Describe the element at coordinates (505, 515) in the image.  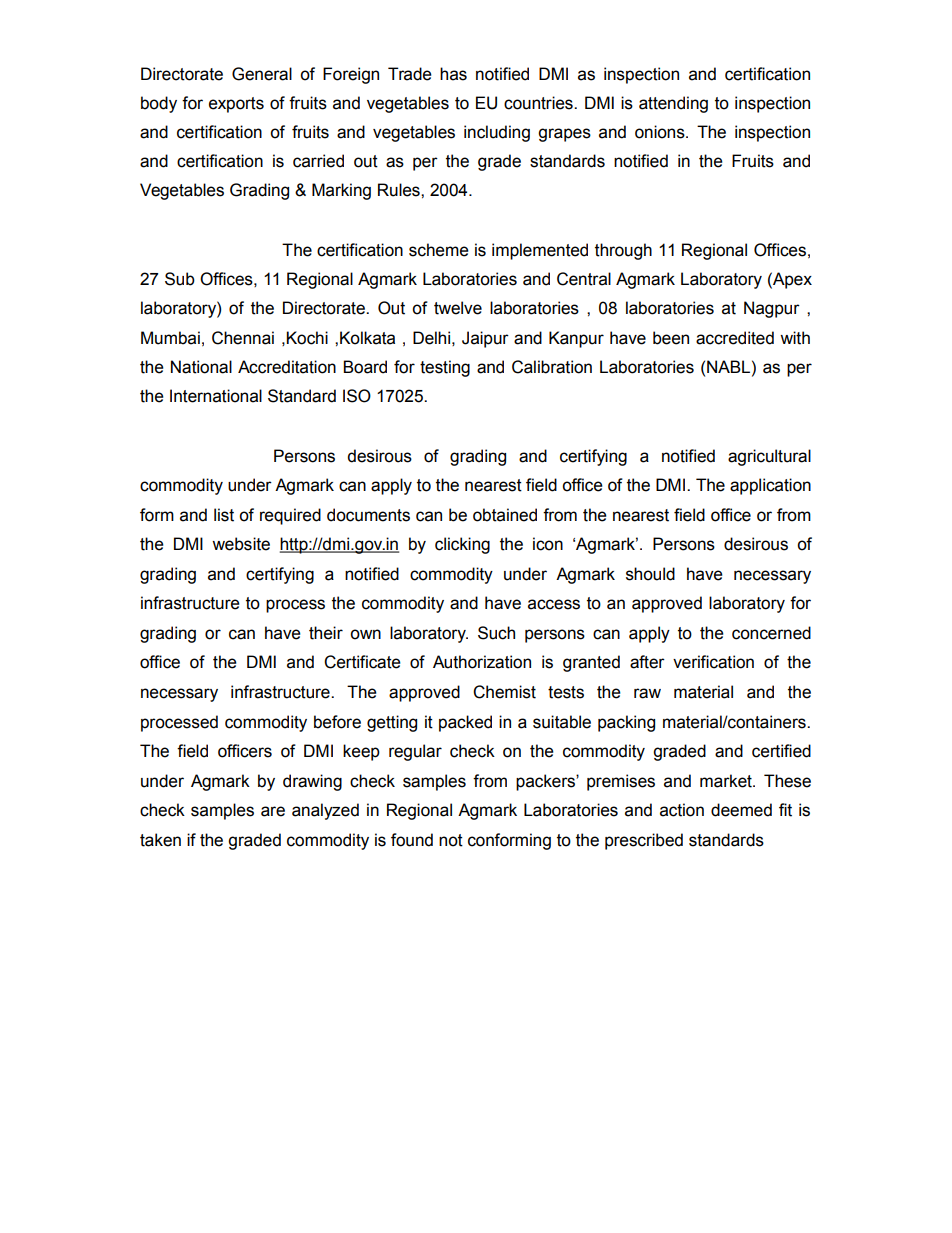
I see `obtained` at that location.
